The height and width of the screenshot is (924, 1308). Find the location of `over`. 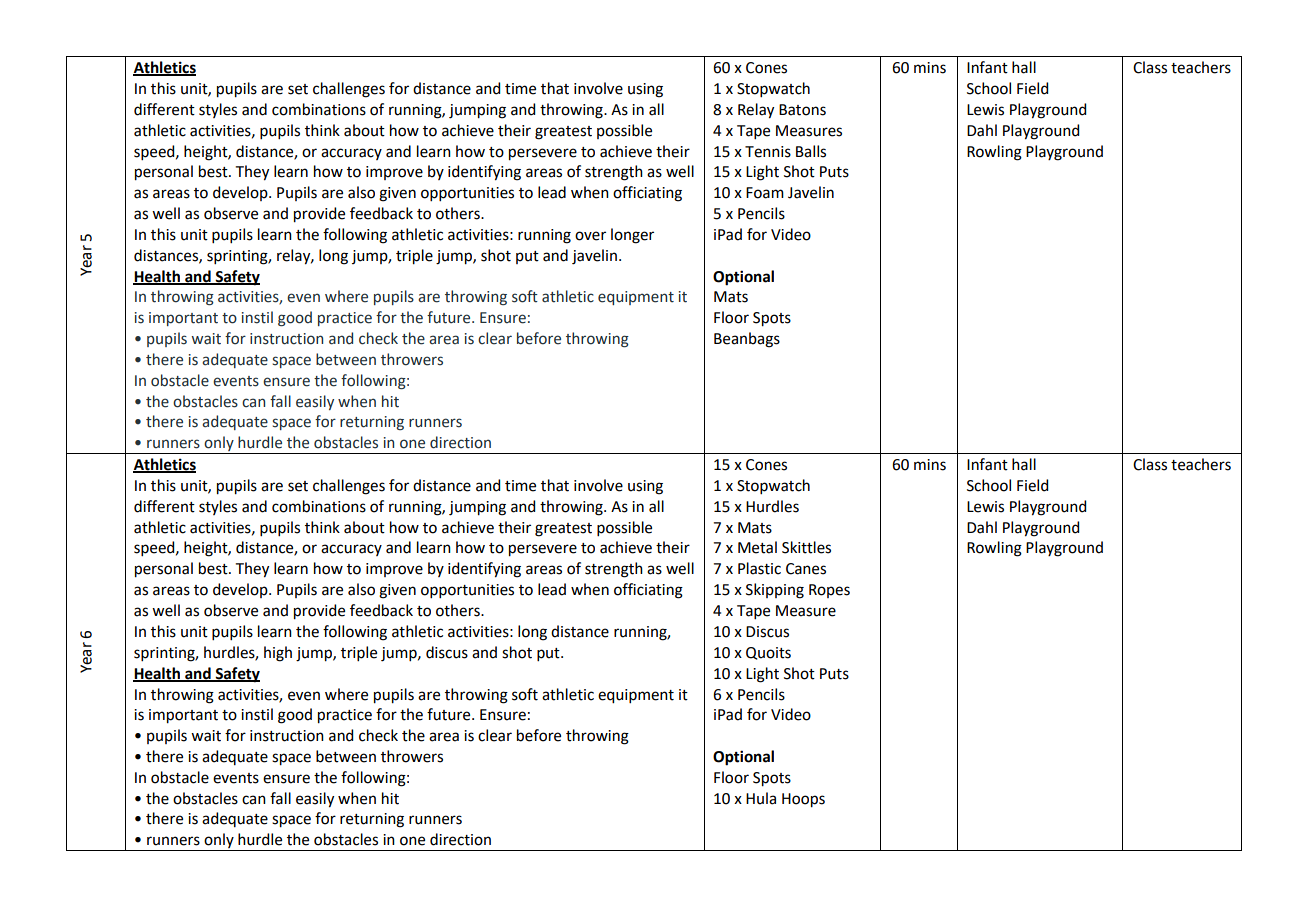

over is located at coordinates (590, 236).
